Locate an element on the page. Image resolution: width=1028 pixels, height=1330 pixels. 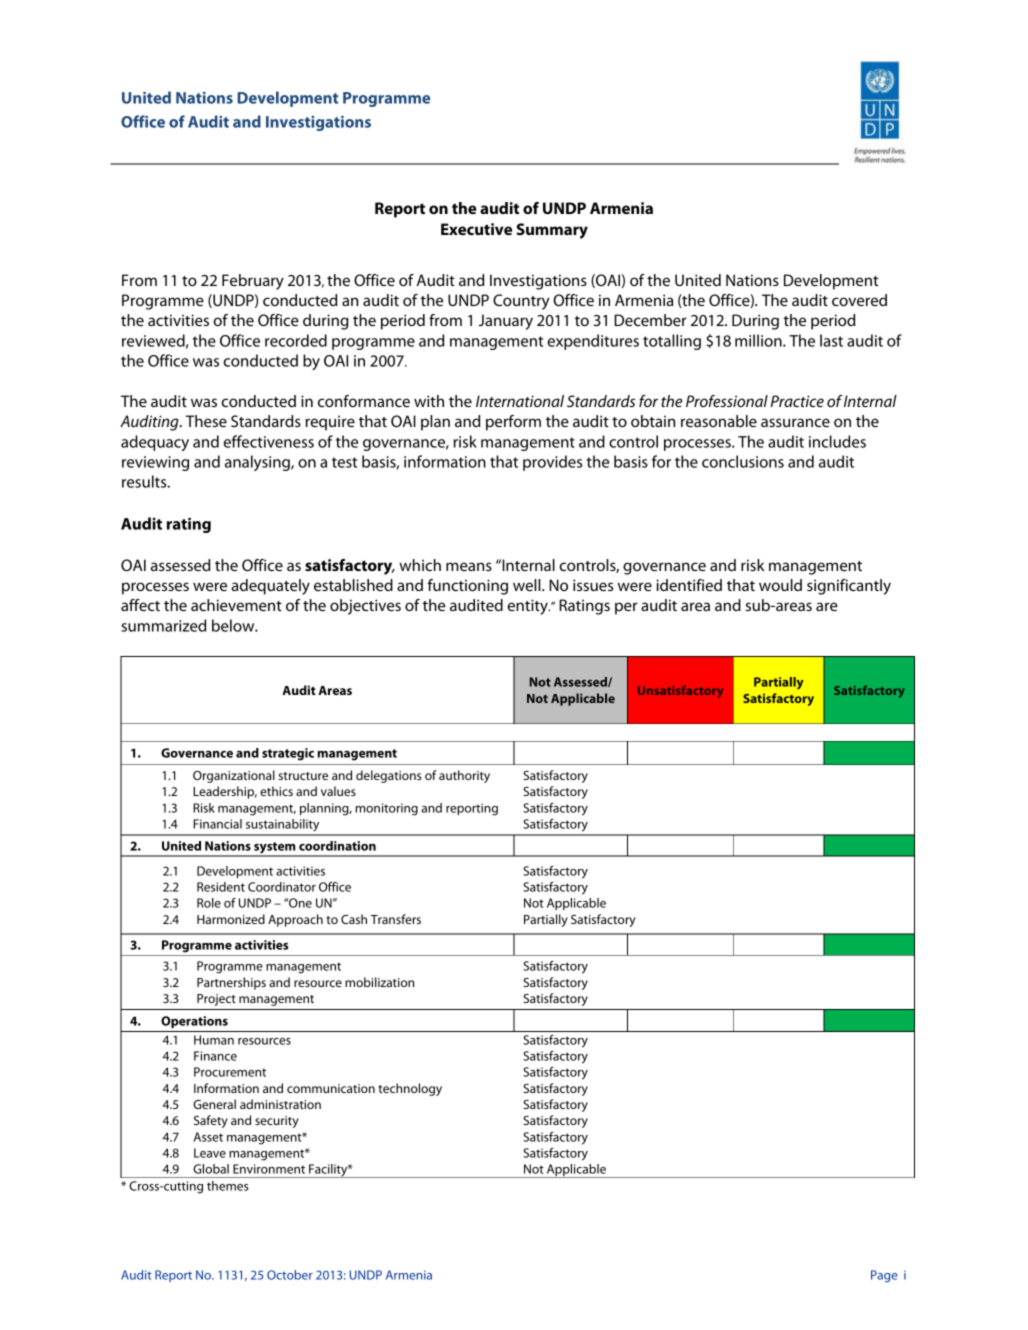
significantly is located at coordinates (849, 587).
